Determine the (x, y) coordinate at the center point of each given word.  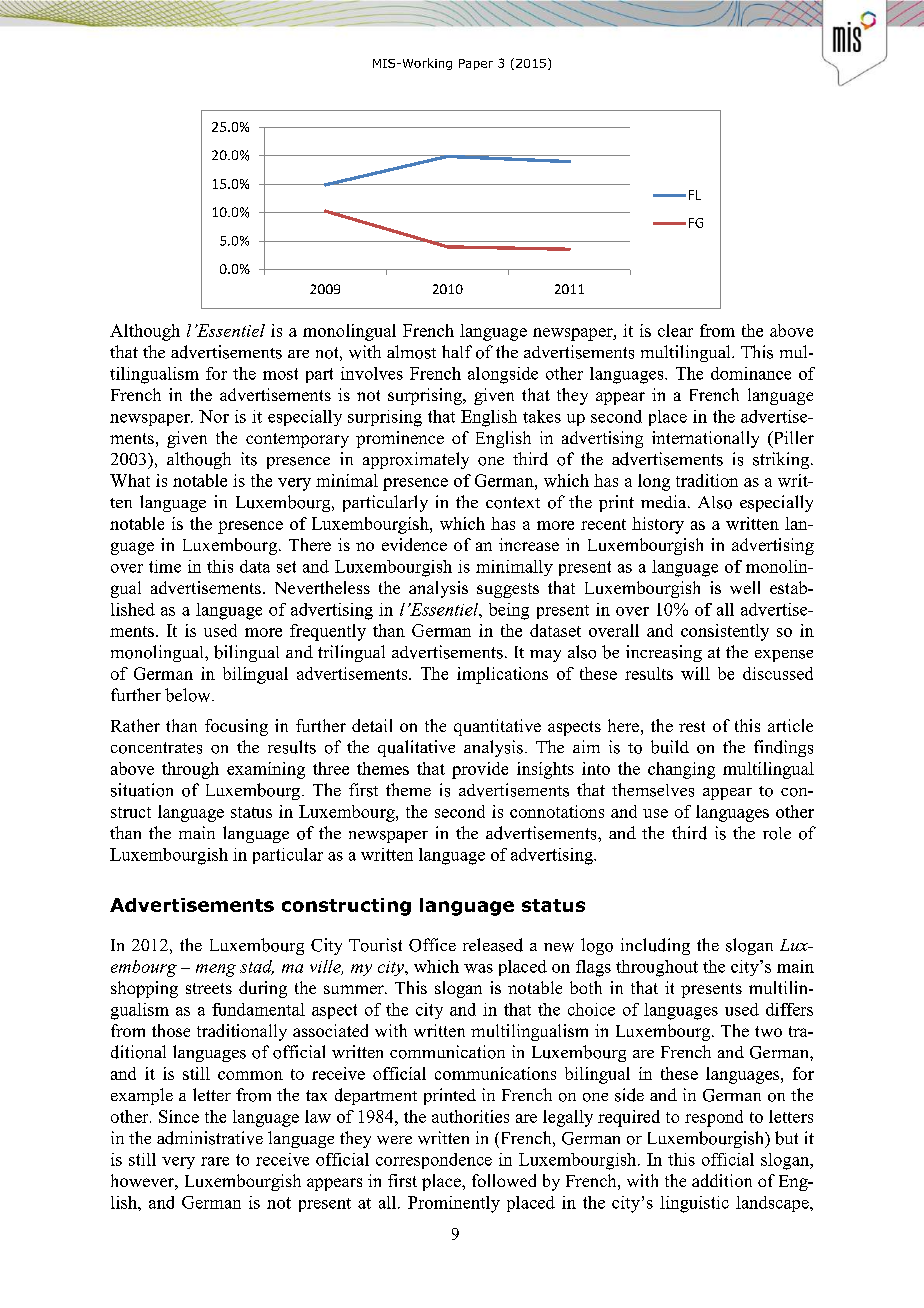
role (777, 833)
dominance (751, 373)
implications (502, 675)
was (478, 968)
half (457, 351)
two (768, 1031)
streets (209, 988)
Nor (214, 416)
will (695, 673)
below (189, 695)
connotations (557, 811)
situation (142, 790)
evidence (414, 544)
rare (215, 1161)
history (658, 525)
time (165, 566)
